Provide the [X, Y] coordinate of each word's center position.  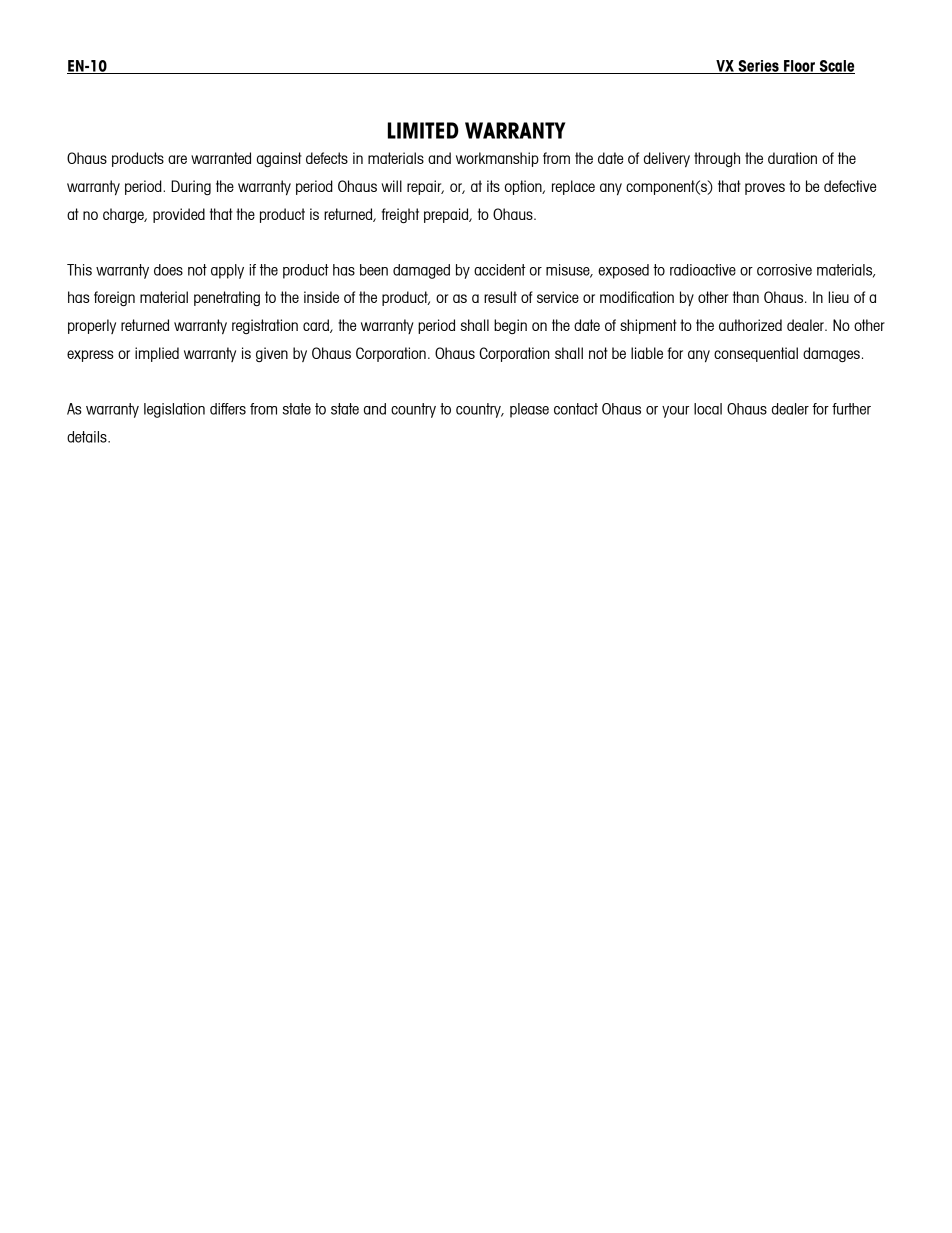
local [708, 409]
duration [792, 158]
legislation [174, 410]
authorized [750, 325]
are [177, 159]
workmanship [497, 159]
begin [510, 326]
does [168, 270]
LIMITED [423, 130]
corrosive [784, 270]
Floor [799, 67]
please [529, 410]
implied [157, 354]
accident [499, 270]
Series [758, 67]
